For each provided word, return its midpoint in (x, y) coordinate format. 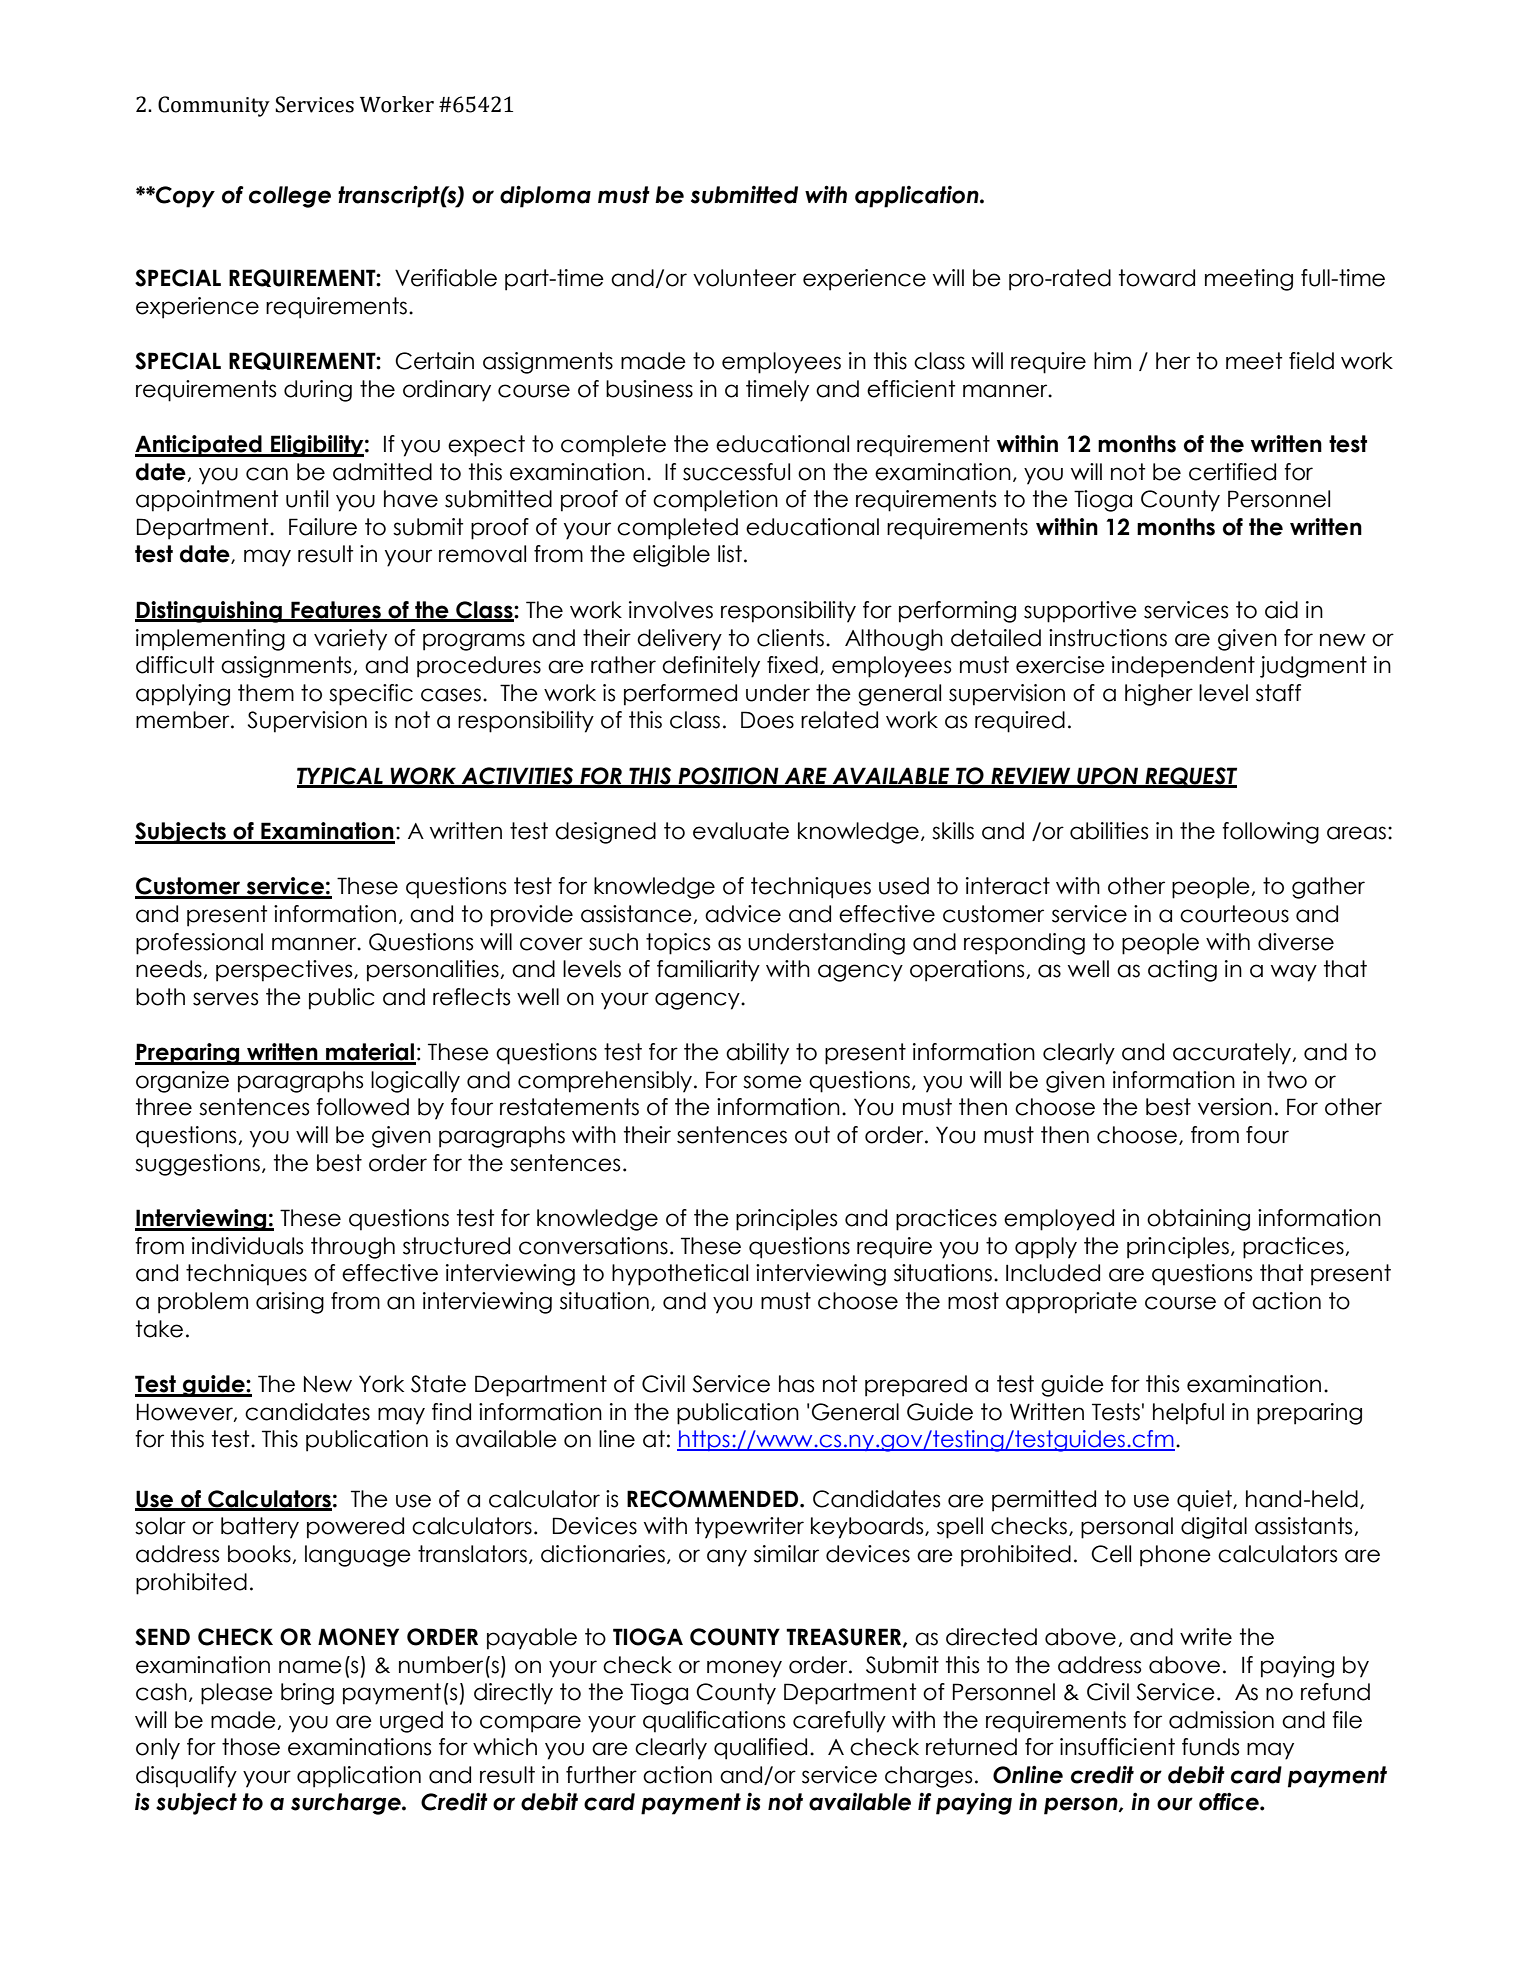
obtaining (1198, 1220)
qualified (760, 1749)
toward (1157, 278)
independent (1183, 667)
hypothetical (680, 1275)
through (353, 1248)
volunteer (744, 278)
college (290, 197)
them (266, 693)
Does (767, 720)
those (251, 1747)
